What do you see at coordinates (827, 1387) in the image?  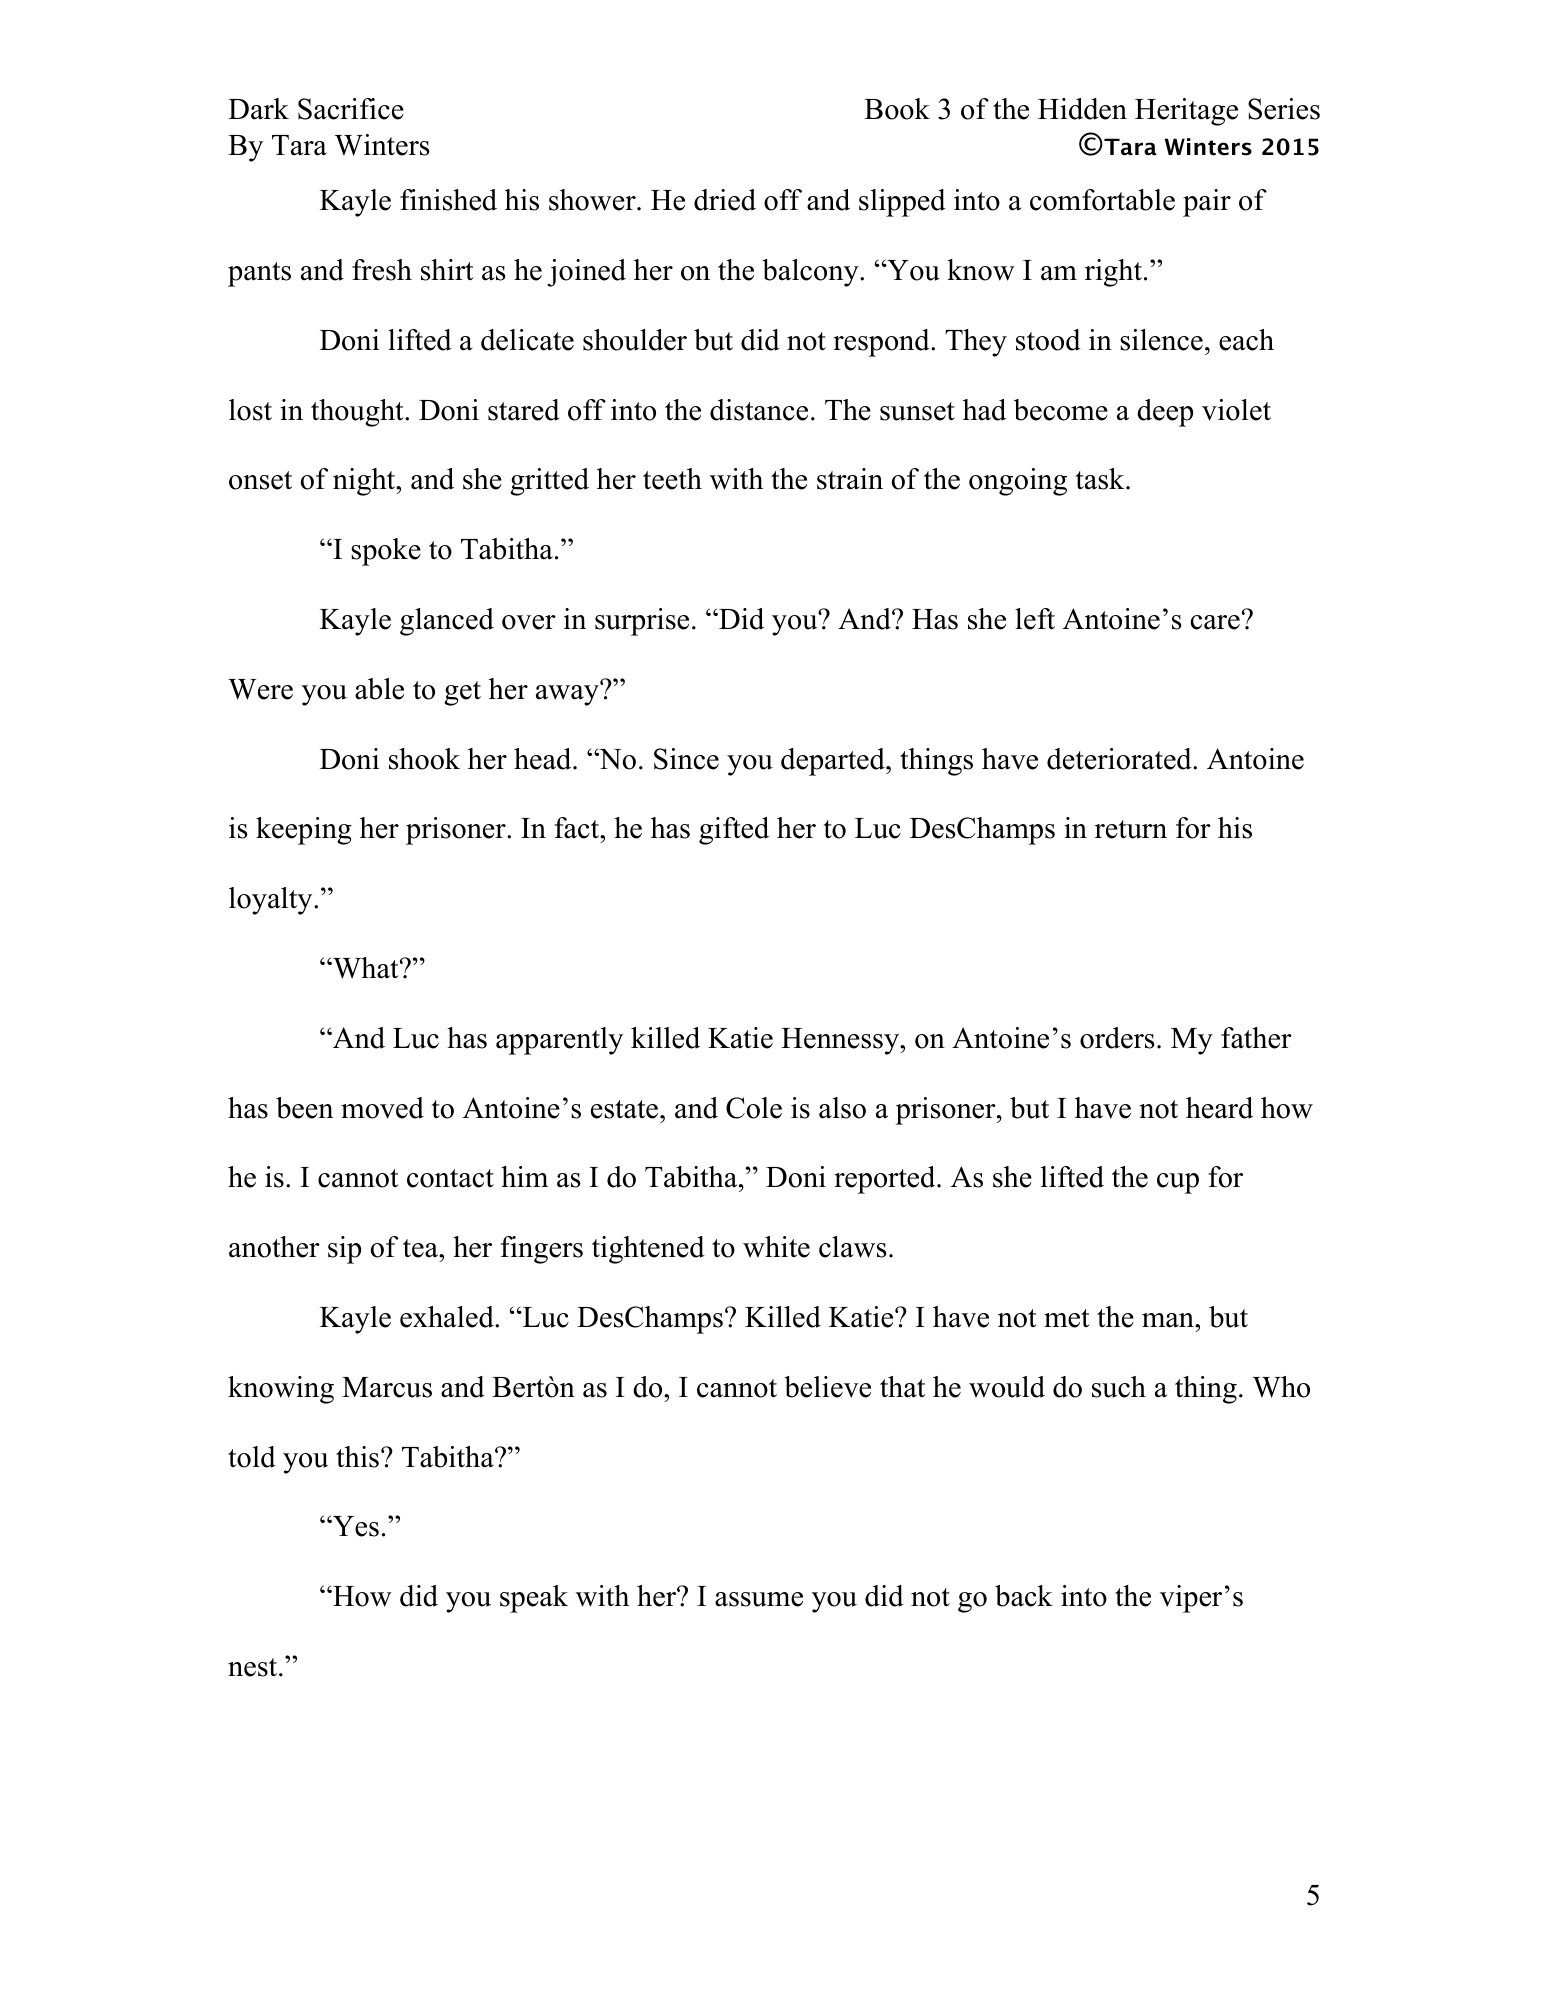 I see `believe` at bounding box center [827, 1387].
